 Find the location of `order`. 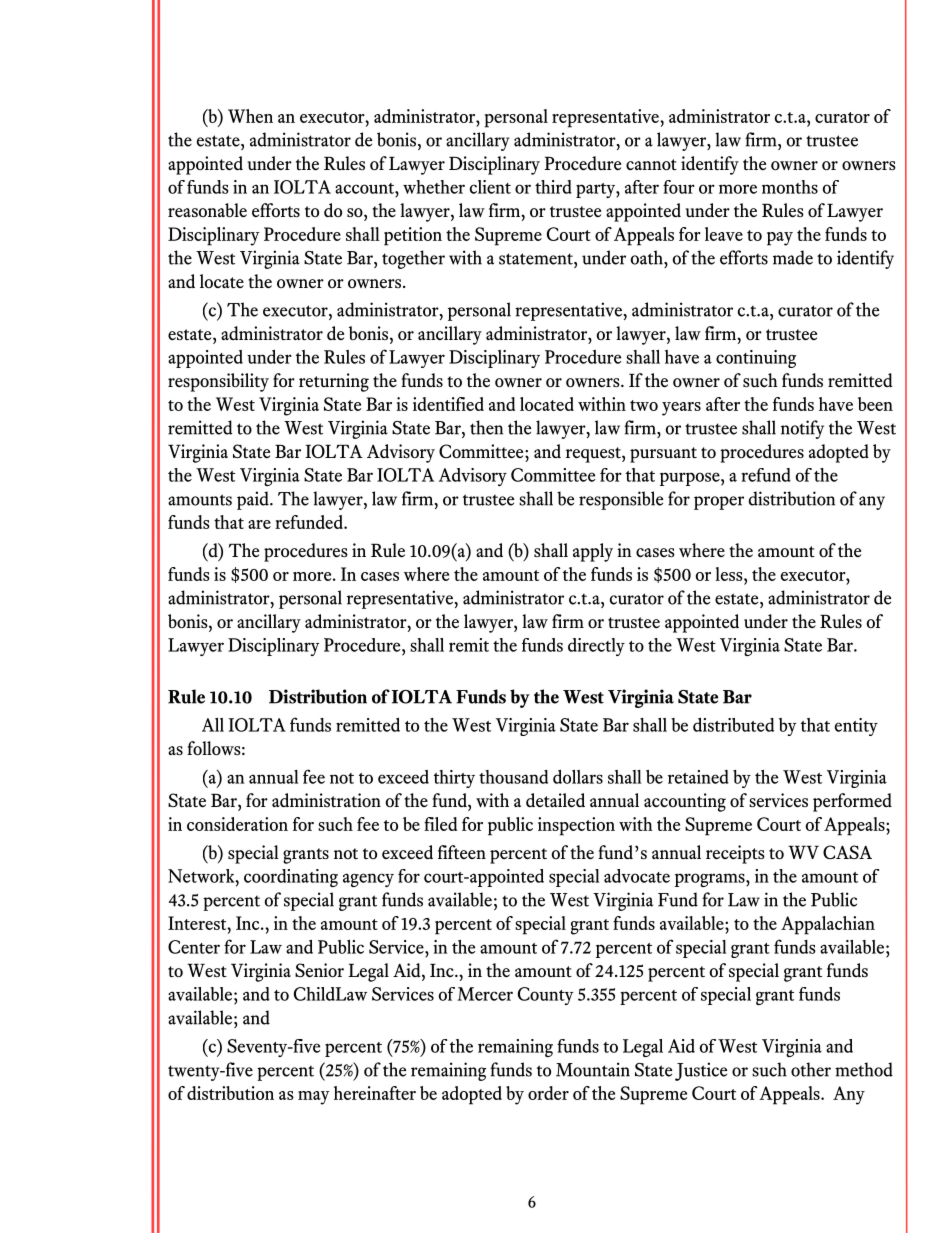

order is located at coordinates (548, 1093).
